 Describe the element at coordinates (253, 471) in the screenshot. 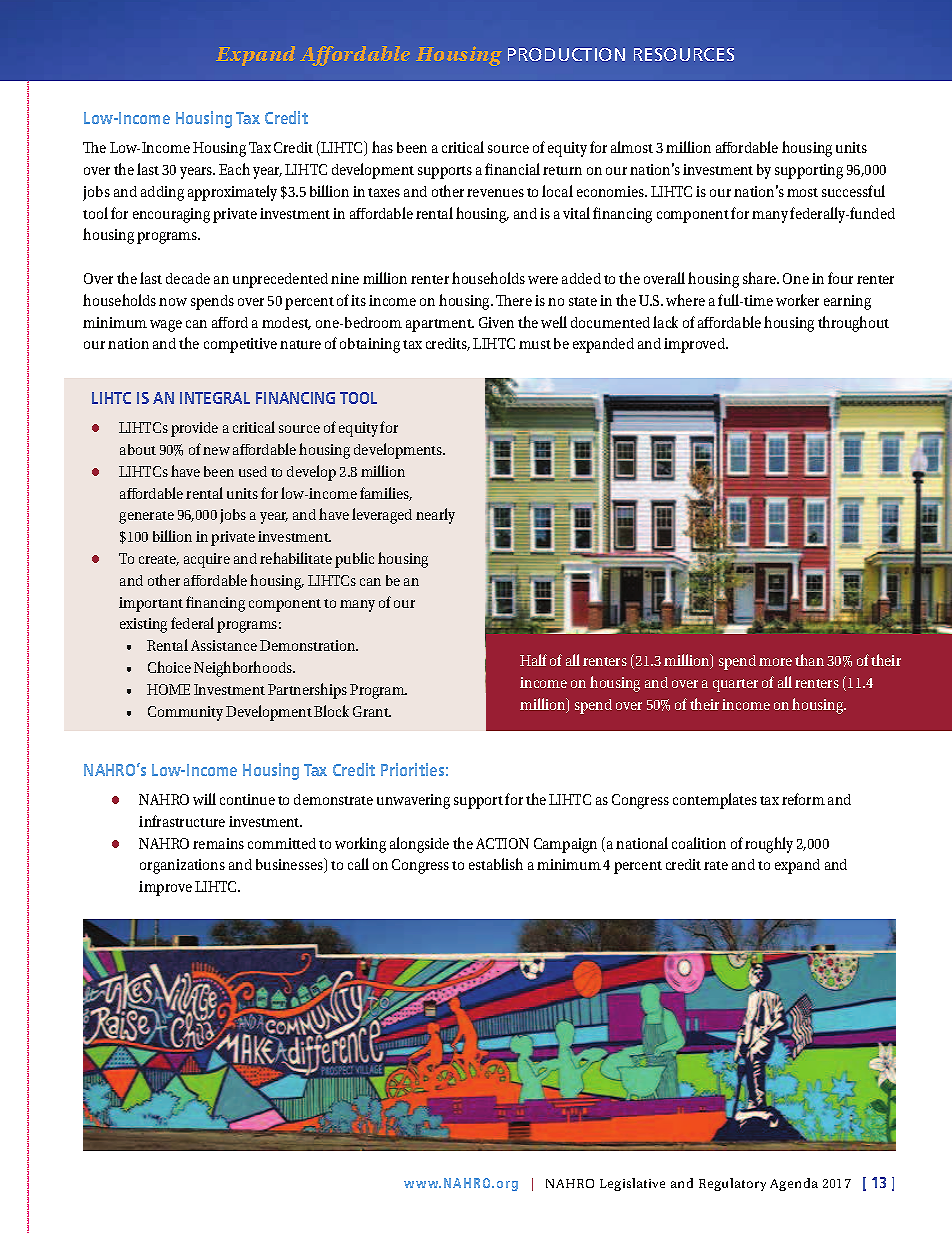

I see `used` at that location.
